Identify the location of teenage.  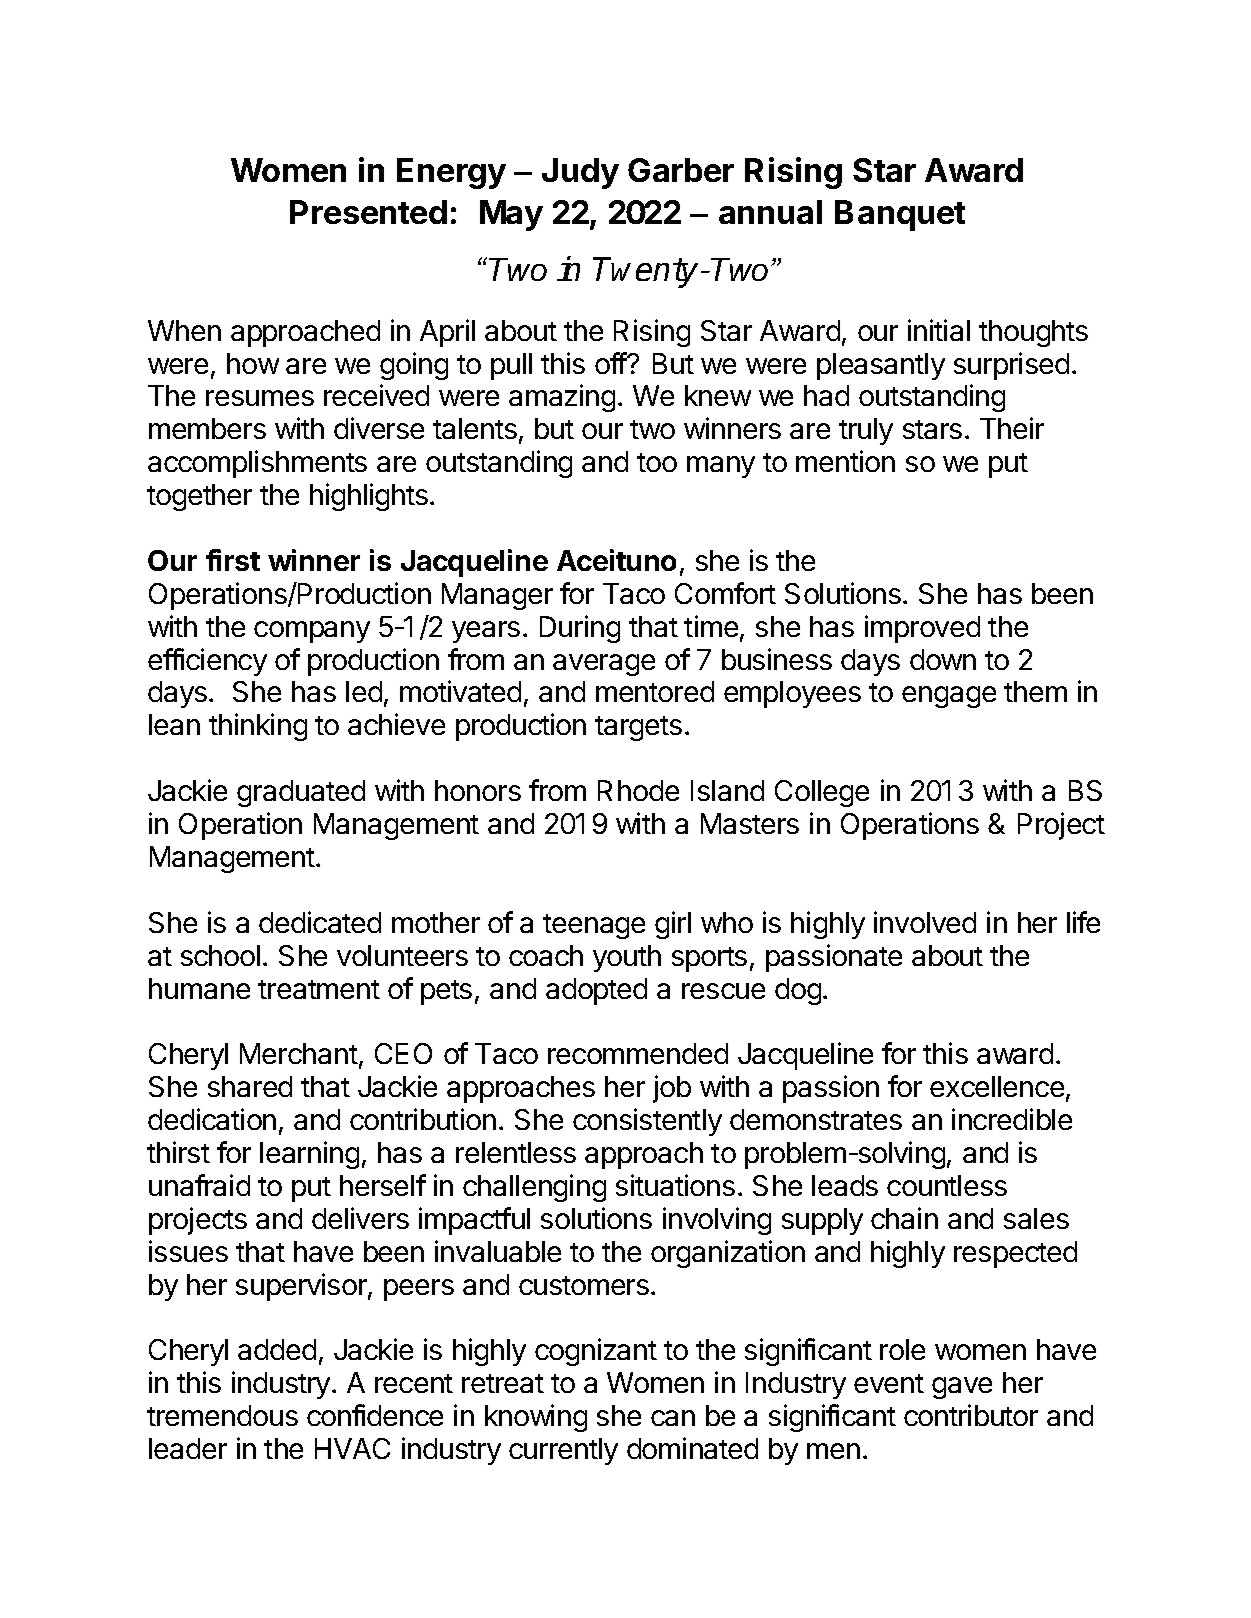
(594, 926).
